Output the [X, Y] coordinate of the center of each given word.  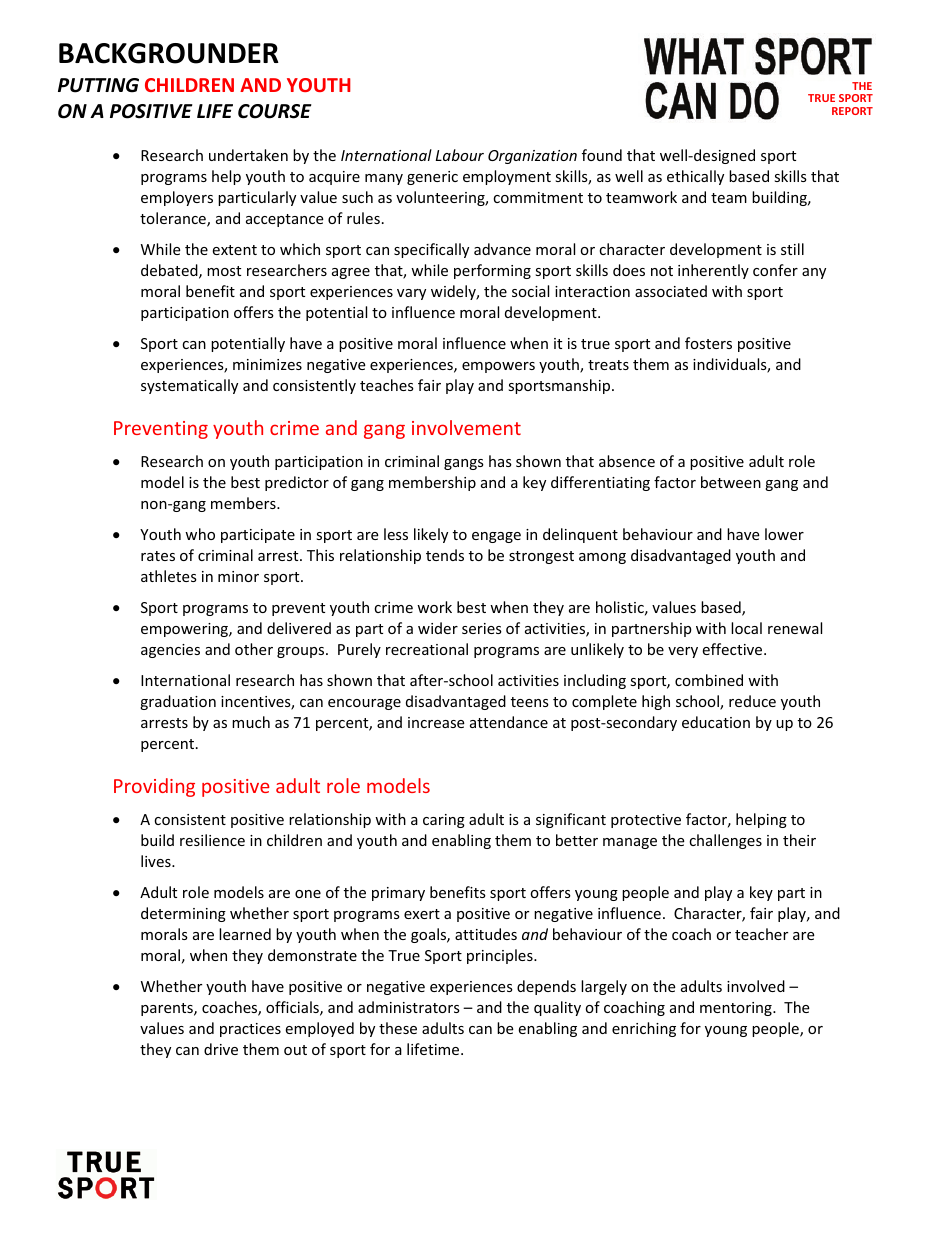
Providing [154, 787]
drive [221, 1049]
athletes [169, 576]
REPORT [852, 111]
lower [784, 534]
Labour [460, 155]
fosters [708, 343]
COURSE [275, 111]
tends [445, 555]
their [799, 840]
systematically [189, 386]
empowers [498, 367]
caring [444, 821]
